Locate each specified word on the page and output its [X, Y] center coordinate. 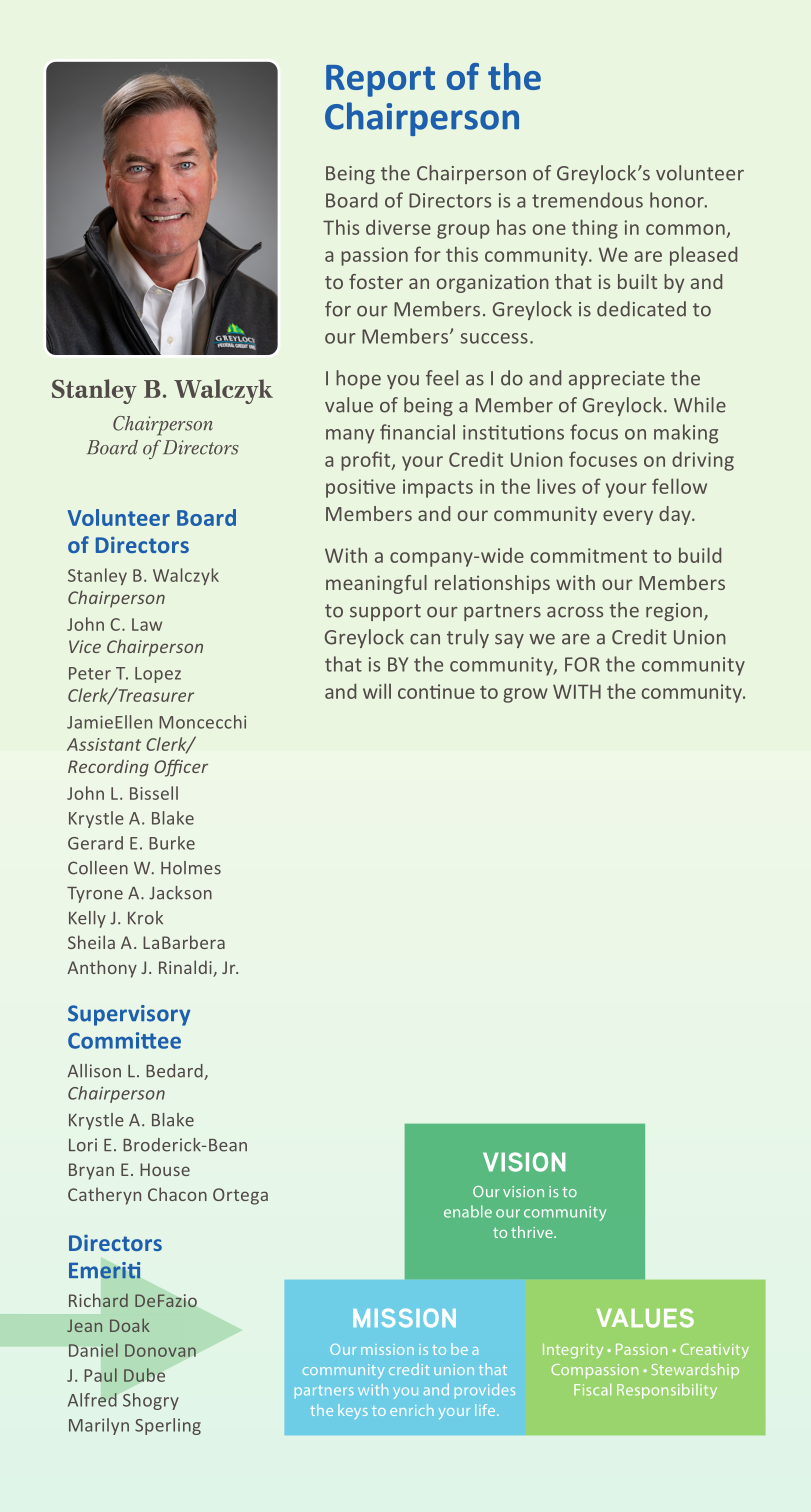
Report [380, 81]
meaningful [376, 584]
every [628, 517]
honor [678, 200]
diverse [398, 227]
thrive [533, 1232]
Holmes [191, 868]
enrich [412, 1410]
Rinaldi [186, 968]
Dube [144, 1375]
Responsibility [667, 1391]
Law [147, 624]
